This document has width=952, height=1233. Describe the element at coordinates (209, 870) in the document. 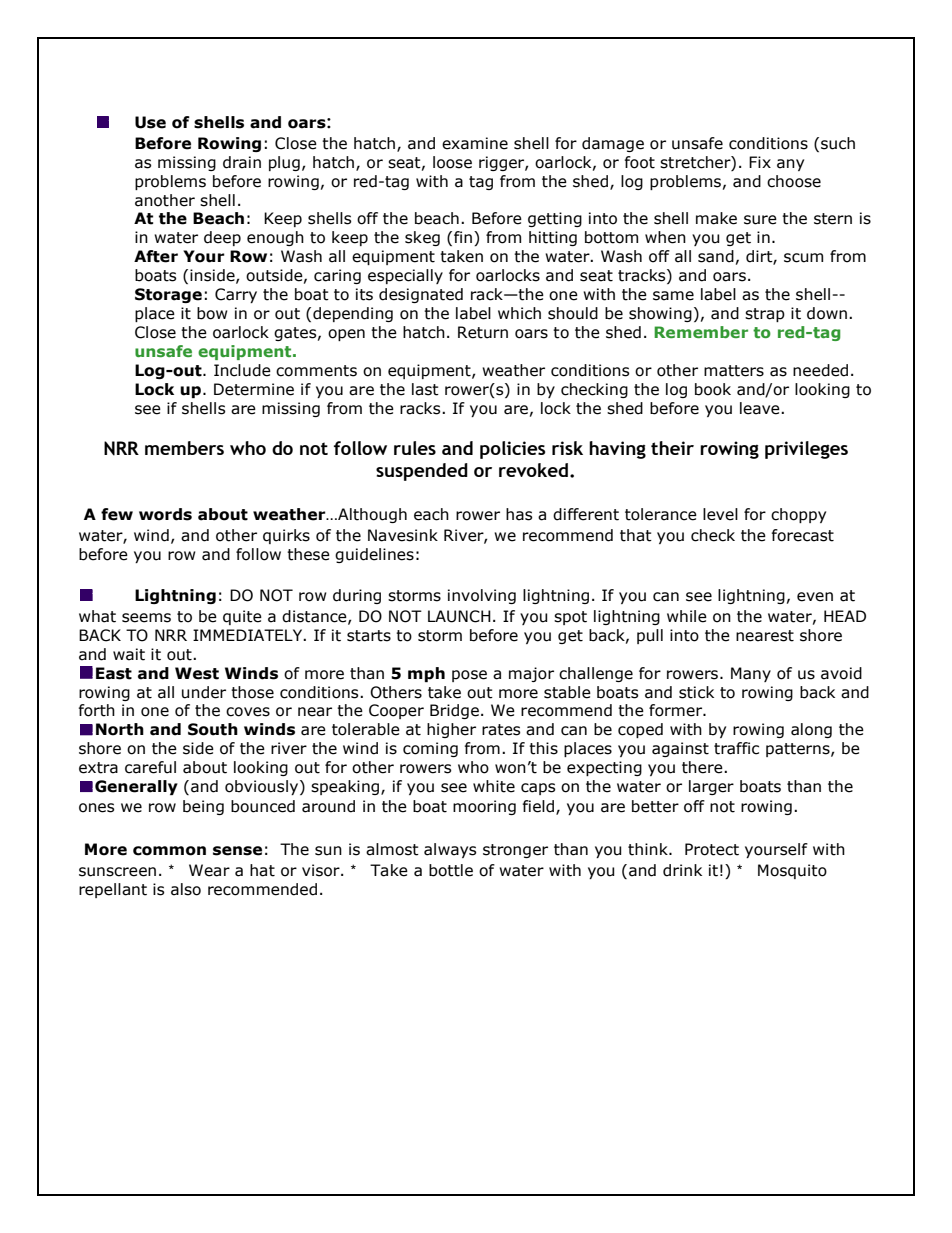

I see `Wear` at that location.
